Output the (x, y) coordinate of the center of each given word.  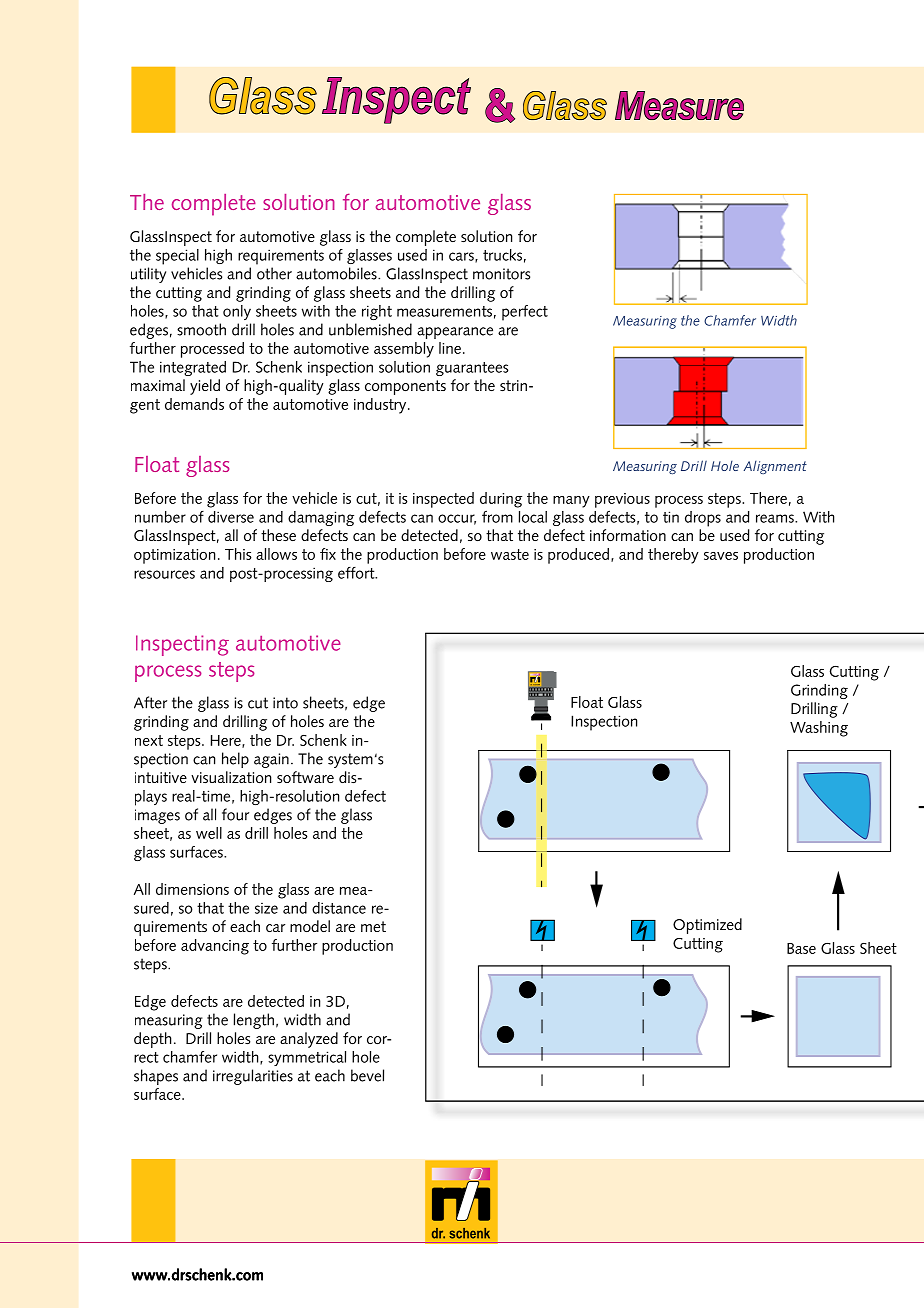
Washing (819, 729)
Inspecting (182, 645)
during (501, 500)
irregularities (253, 1077)
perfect (525, 313)
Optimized (707, 926)
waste (510, 554)
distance (339, 908)
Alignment (775, 467)
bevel (367, 1075)
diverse (231, 517)
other (274, 273)
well (209, 833)
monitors (501, 274)
